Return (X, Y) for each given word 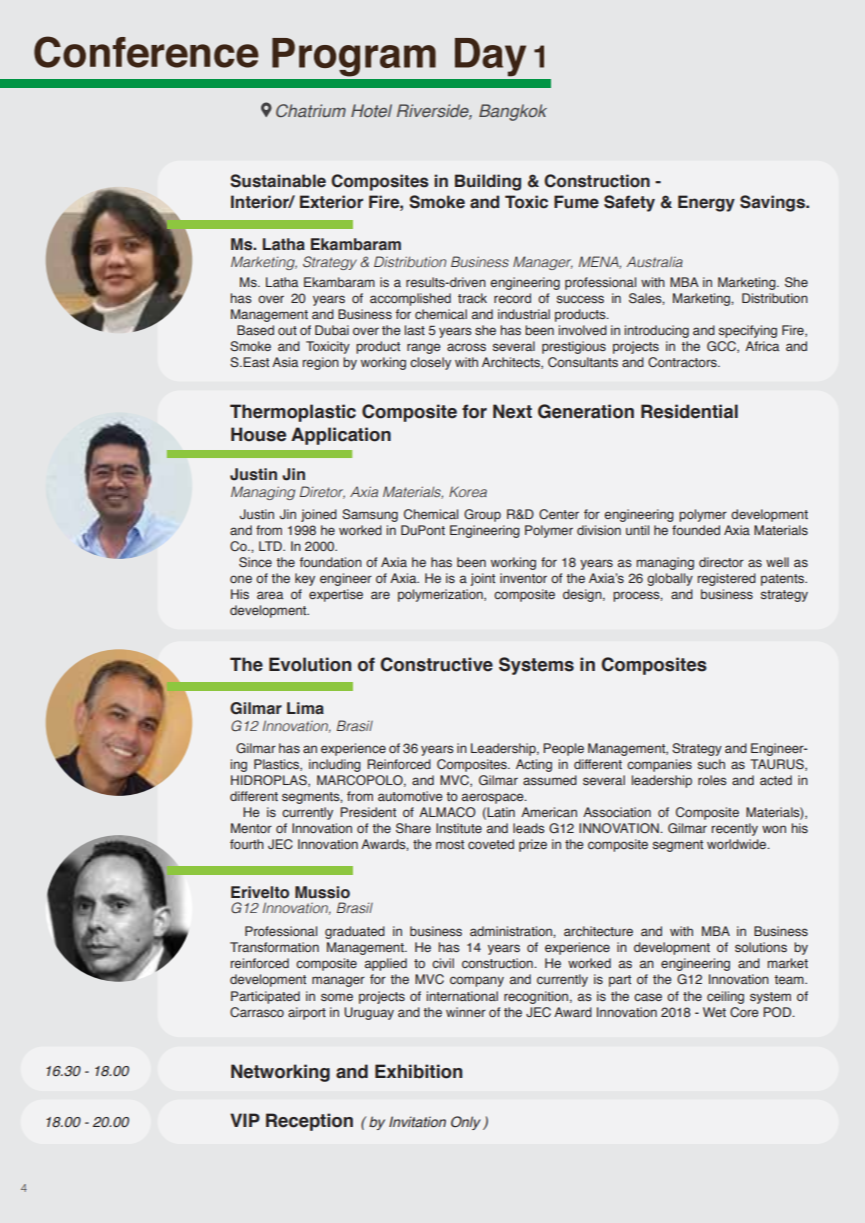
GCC (722, 347)
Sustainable (278, 181)
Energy (706, 203)
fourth (247, 844)
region (321, 363)
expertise (336, 595)
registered (727, 579)
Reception (309, 1122)
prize (533, 845)
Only (466, 1123)
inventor (523, 578)
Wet (714, 1012)
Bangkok (513, 112)
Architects (512, 363)
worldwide (738, 844)
